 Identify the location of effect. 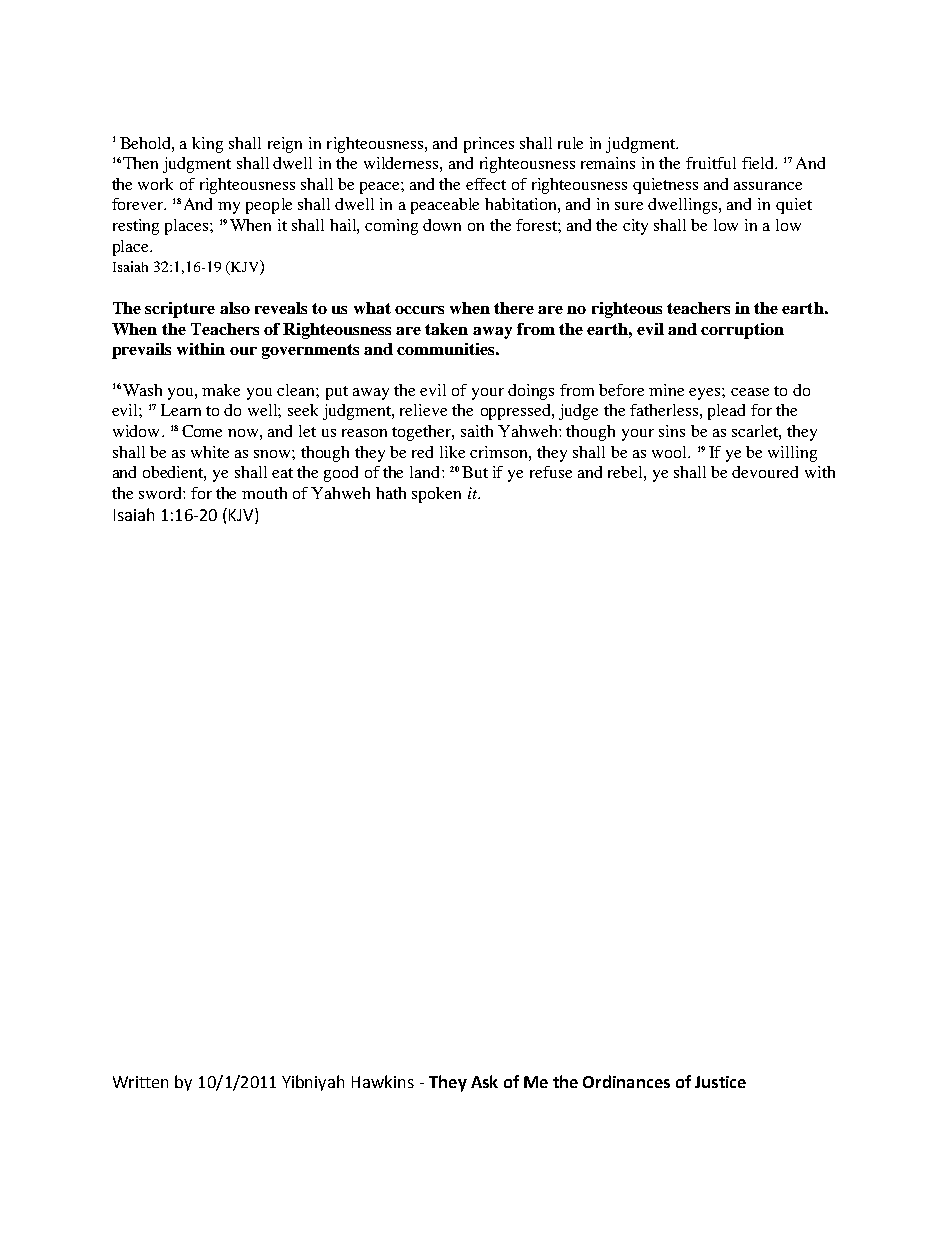
(486, 184).
